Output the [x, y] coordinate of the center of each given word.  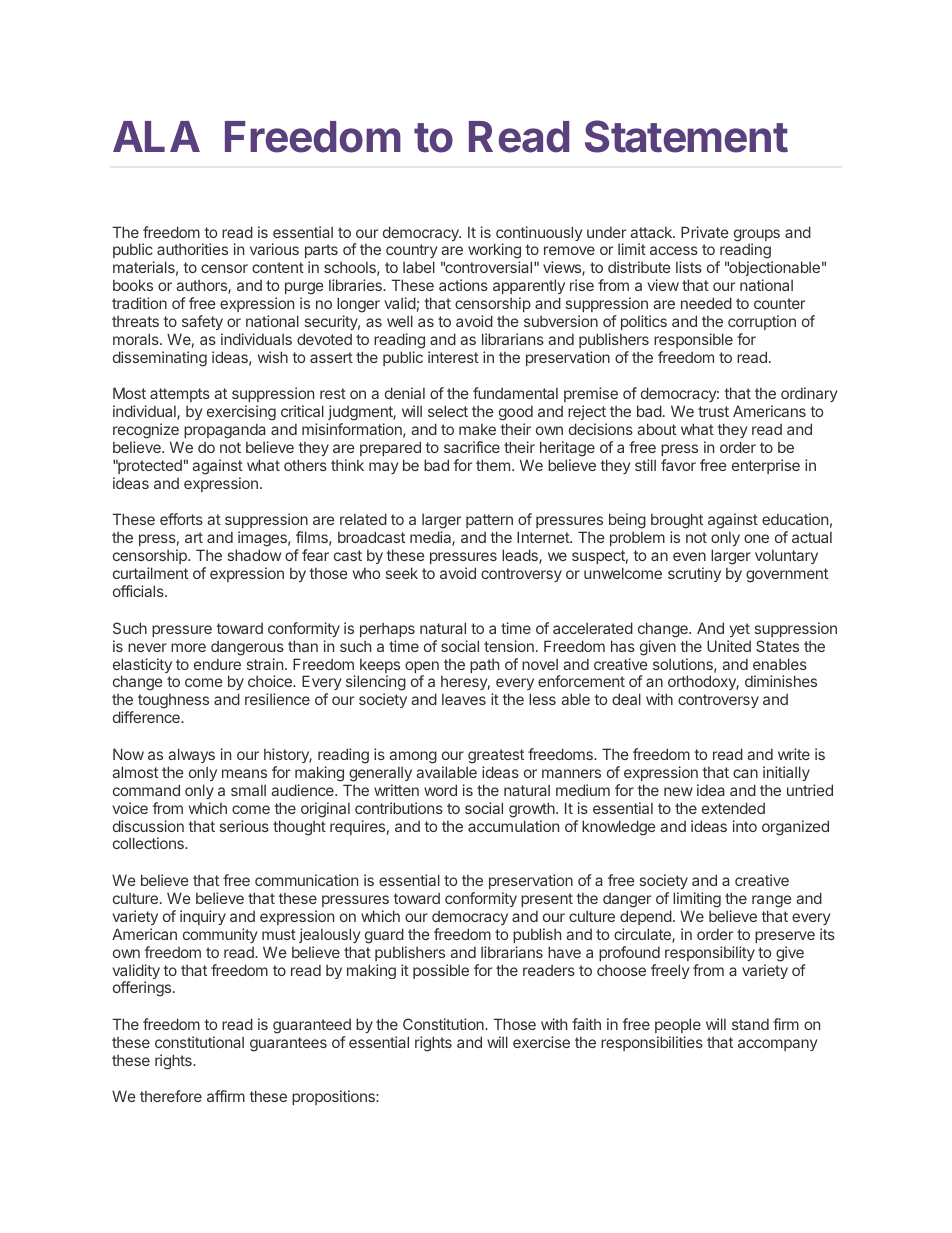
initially [786, 773]
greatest [496, 756]
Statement [686, 136]
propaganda [225, 433]
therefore [171, 1096]
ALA [156, 136]
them [493, 465]
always [191, 755]
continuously [538, 235]
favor [678, 465]
